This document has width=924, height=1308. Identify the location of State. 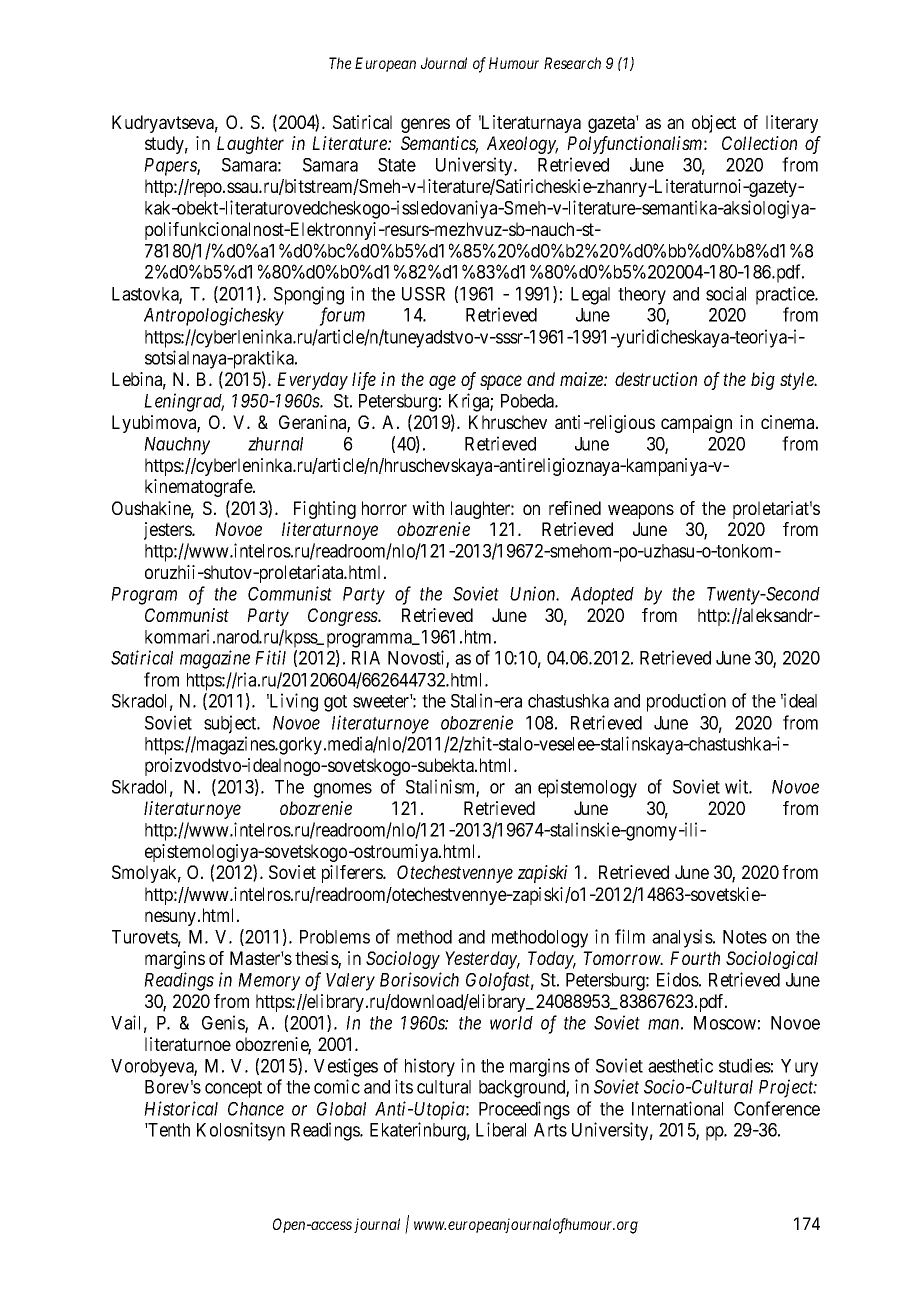
(397, 165).
